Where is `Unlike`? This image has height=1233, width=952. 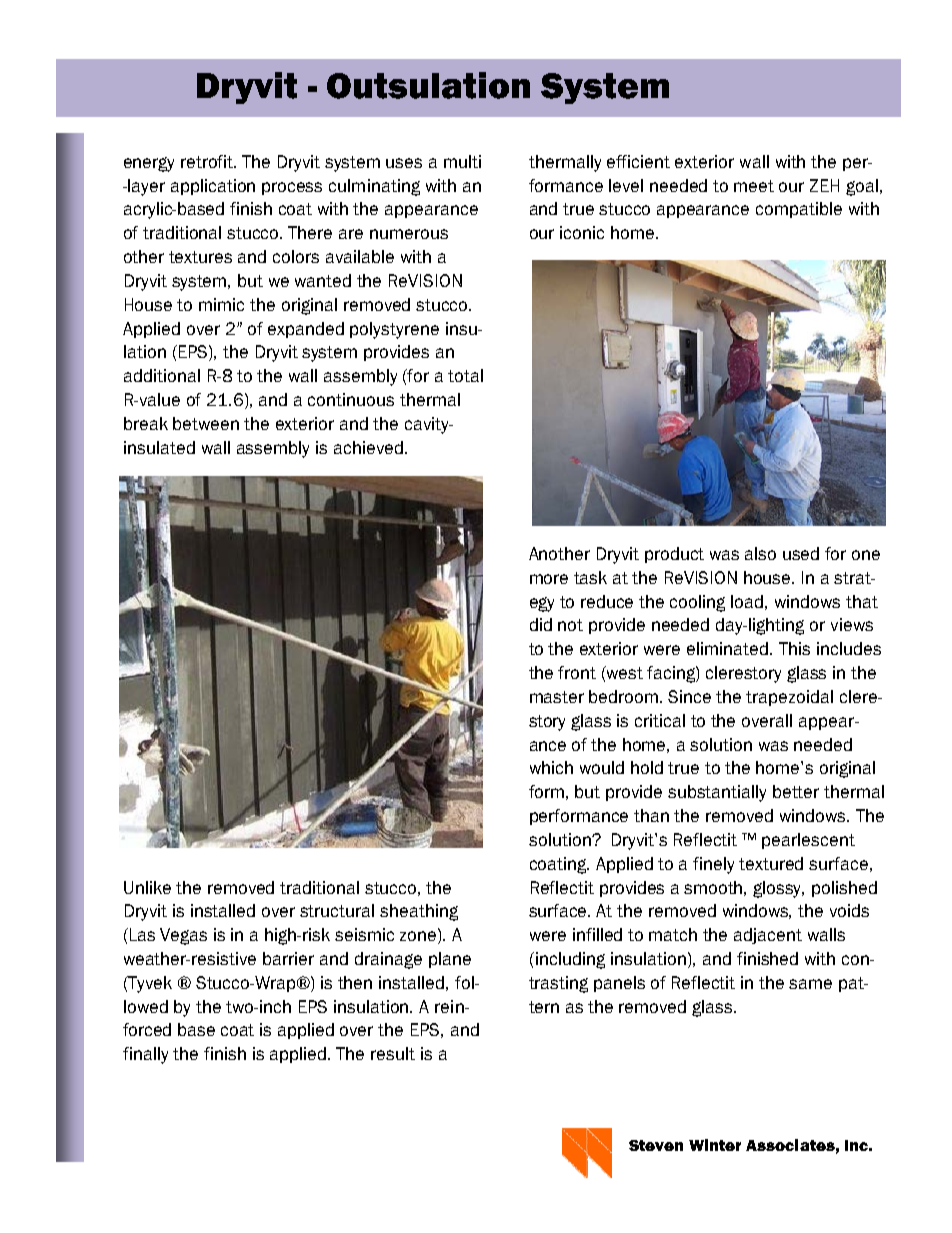 Unlike is located at coordinates (147, 887).
